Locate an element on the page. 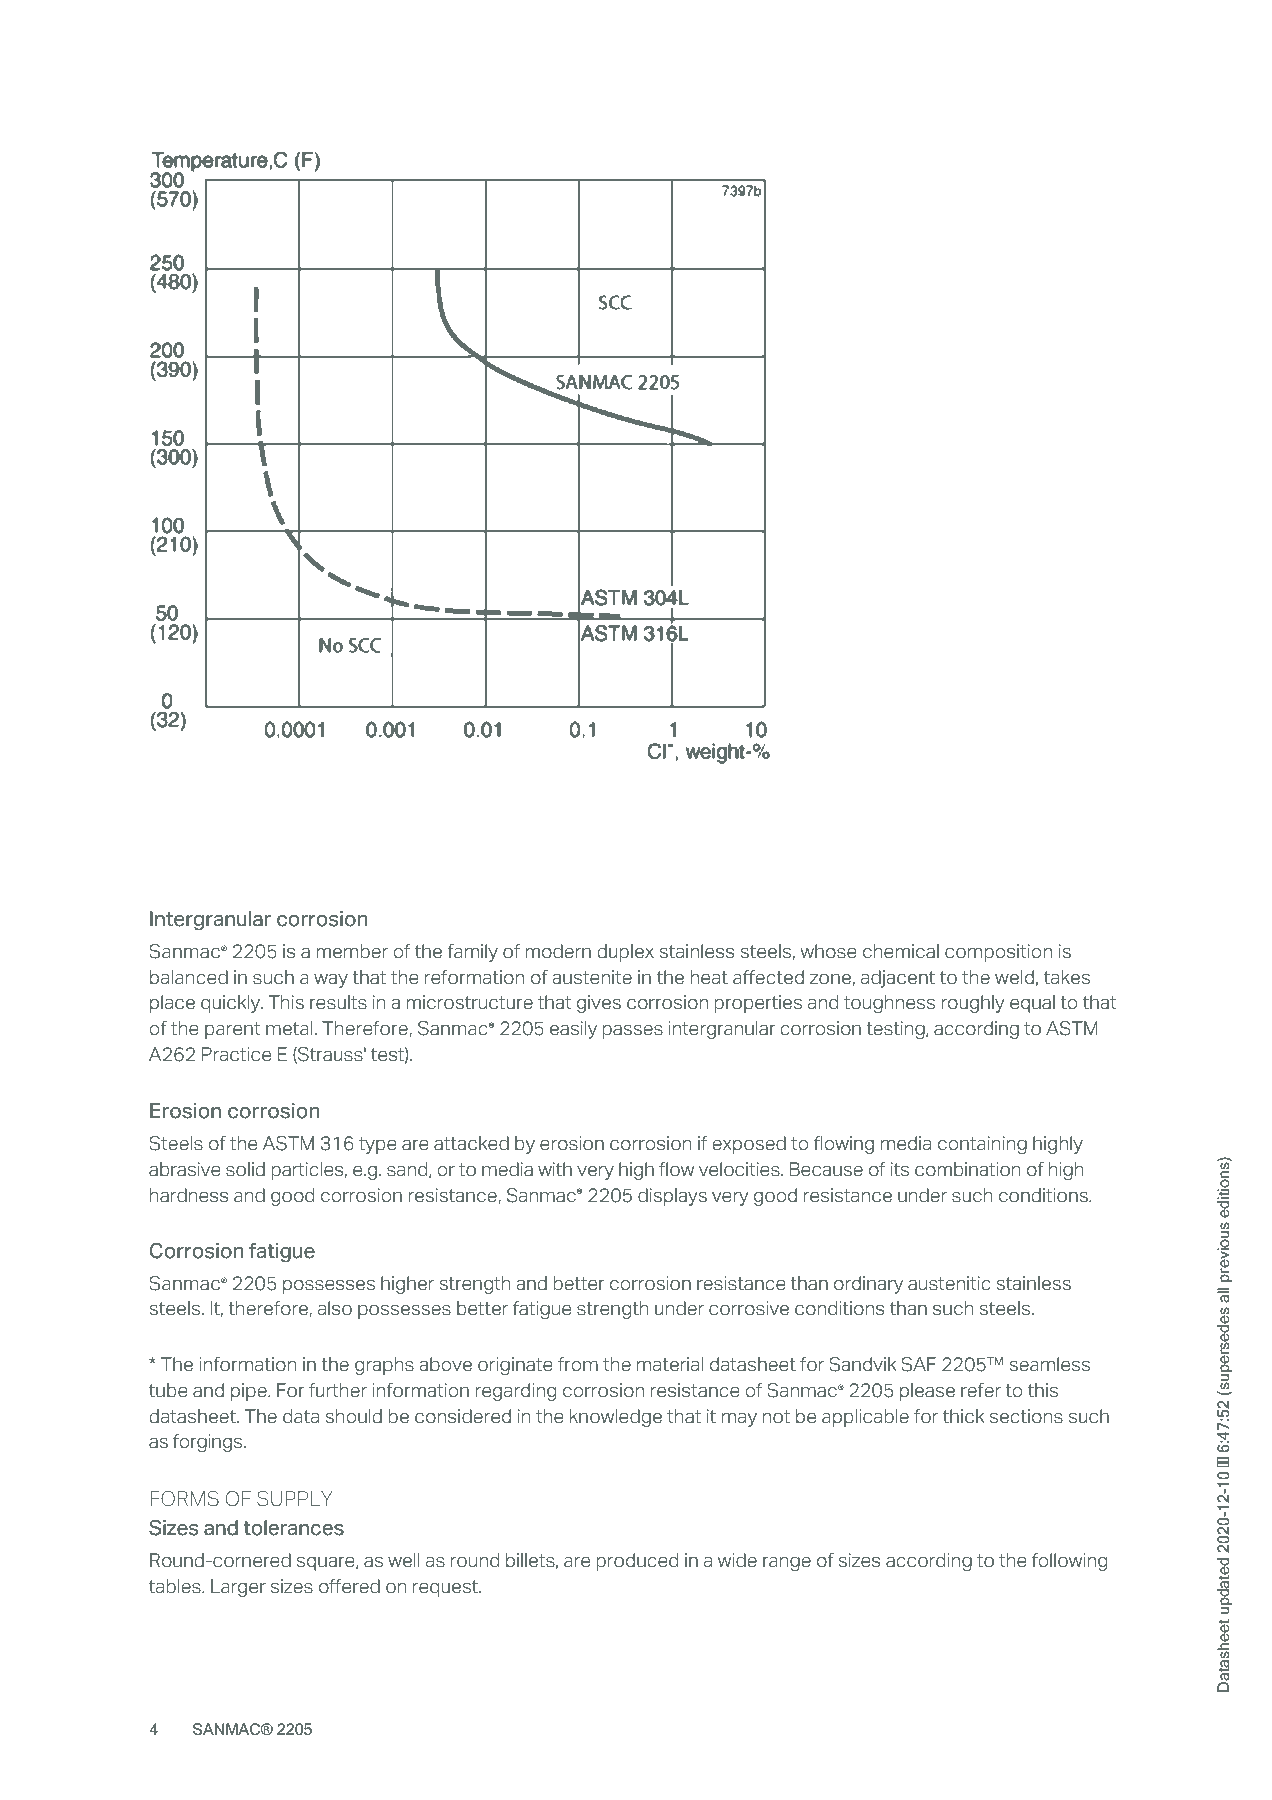 The width and height of the page is (1272, 1800). produced is located at coordinates (637, 1562).
